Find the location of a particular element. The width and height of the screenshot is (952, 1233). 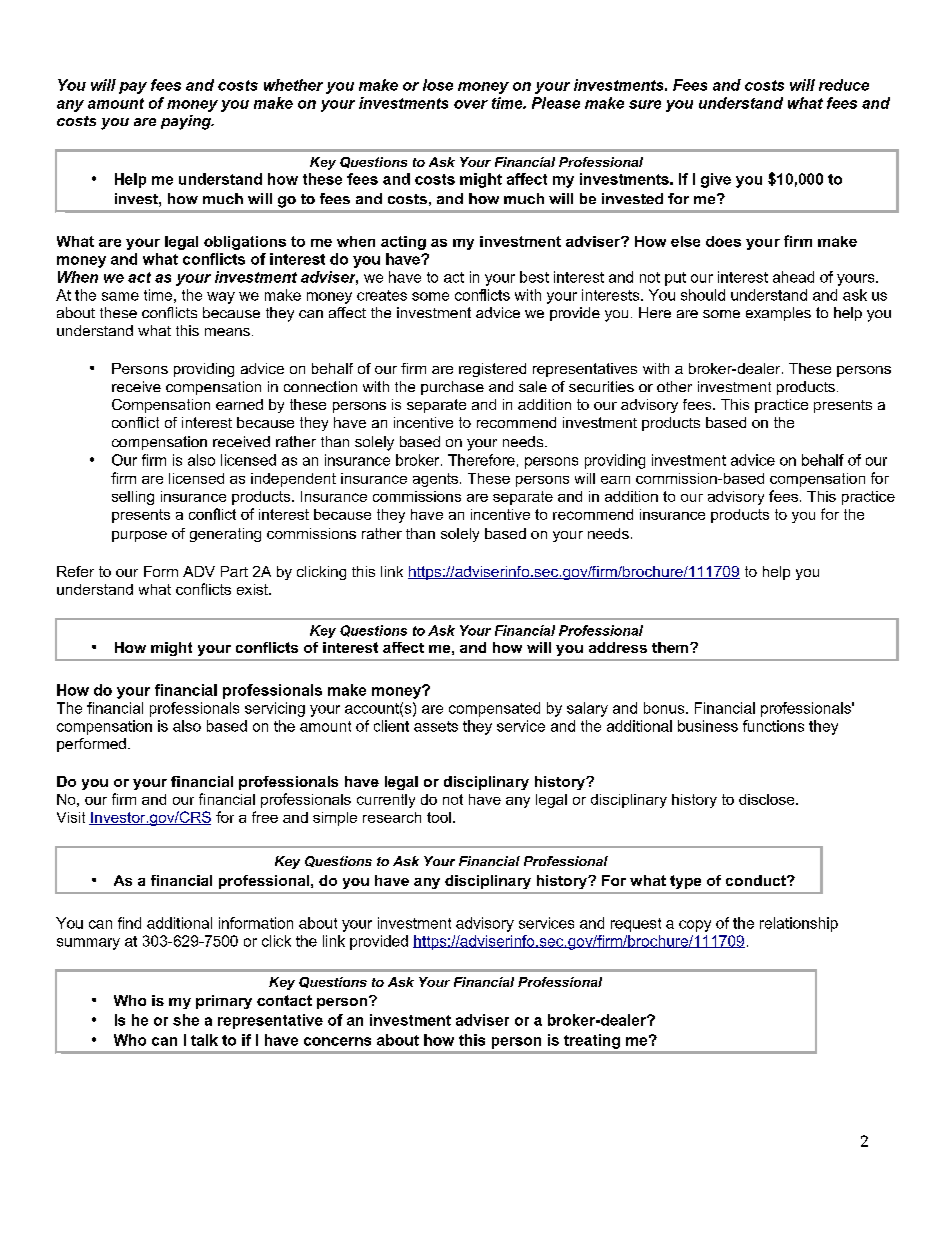

tool is located at coordinates (439, 817).
